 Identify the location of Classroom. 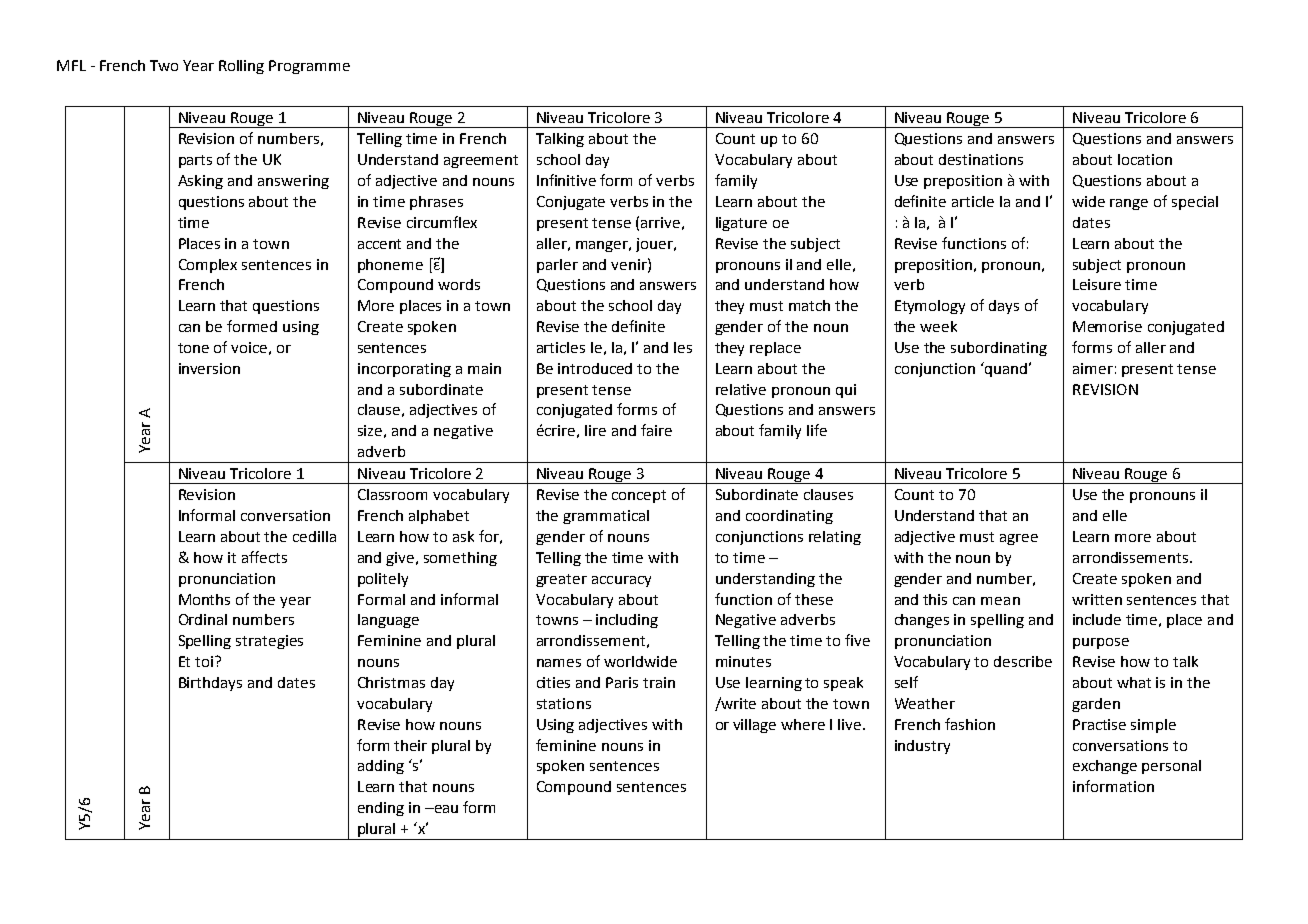
(392, 494).
